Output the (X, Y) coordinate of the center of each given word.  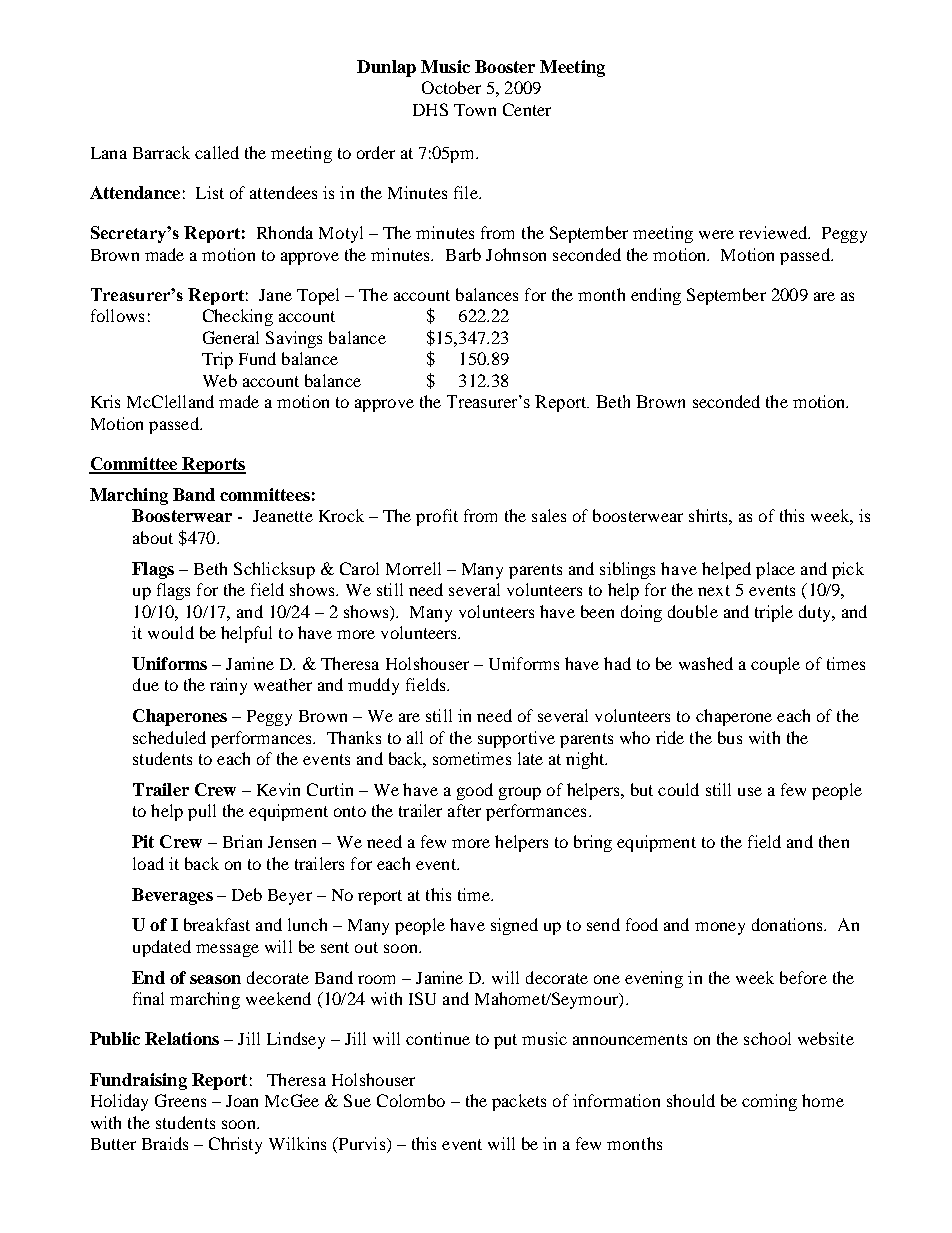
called (217, 152)
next (714, 590)
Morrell (413, 568)
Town (475, 110)
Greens (180, 1100)
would (171, 632)
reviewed (774, 232)
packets (519, 1102)
